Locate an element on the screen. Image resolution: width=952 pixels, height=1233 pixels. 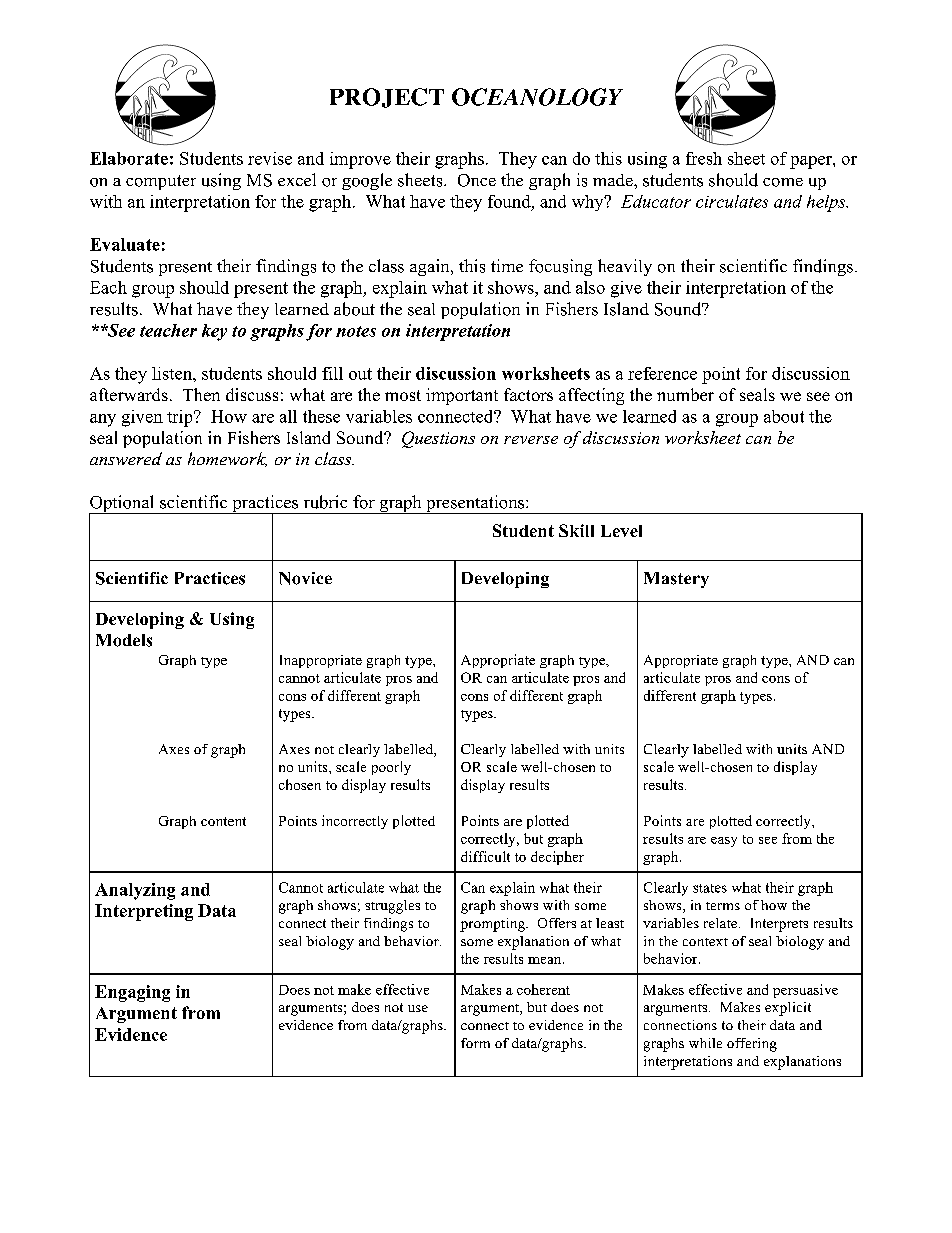
offering is located at coordinates (752, 1045).
